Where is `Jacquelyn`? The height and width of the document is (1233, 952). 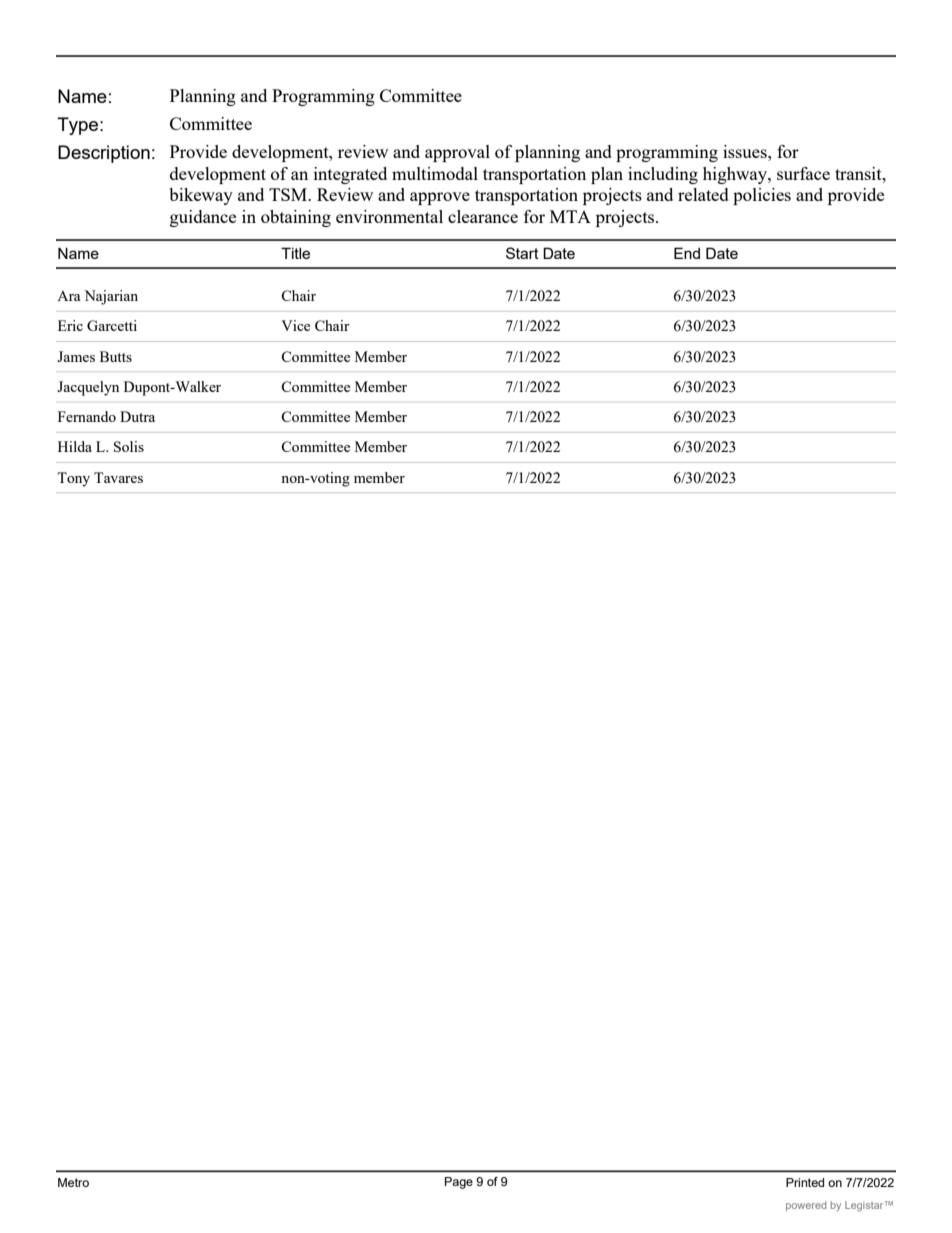
Jacquelyn is located at coordinates (88, 388).
